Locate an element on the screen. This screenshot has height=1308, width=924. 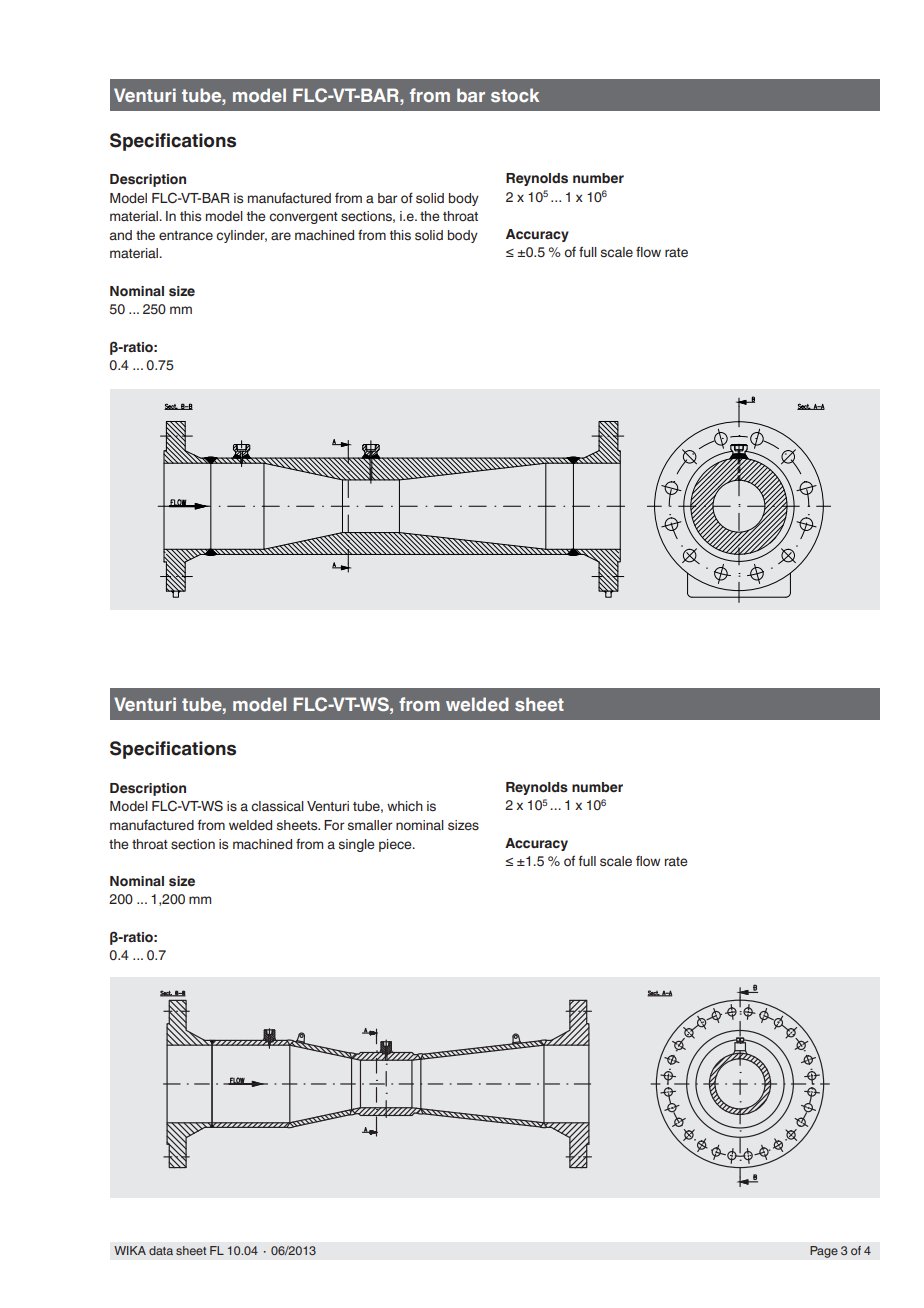
classical is located at coordinates (277, 806).
